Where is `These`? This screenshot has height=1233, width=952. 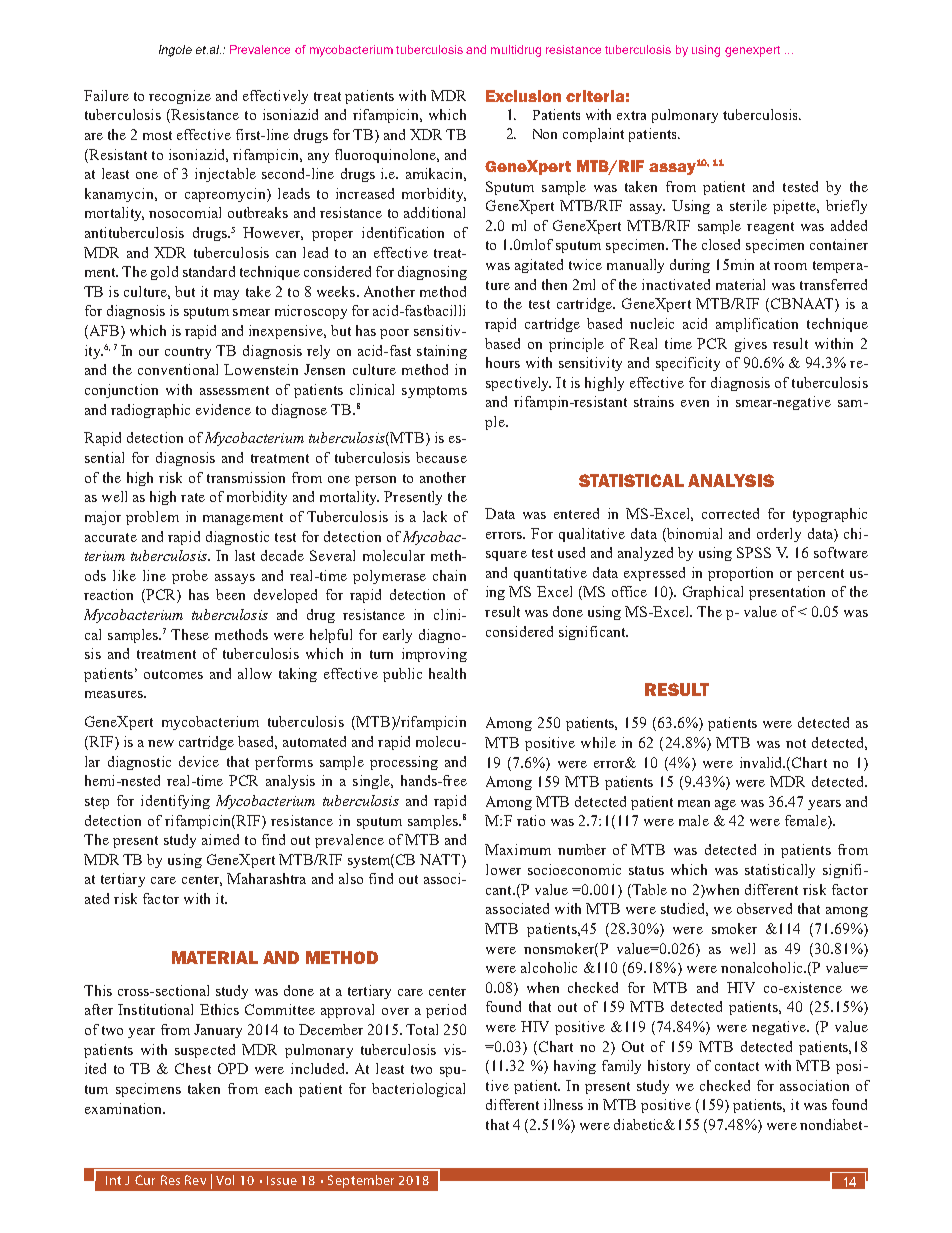
These is located at coordinates (190, 634).
